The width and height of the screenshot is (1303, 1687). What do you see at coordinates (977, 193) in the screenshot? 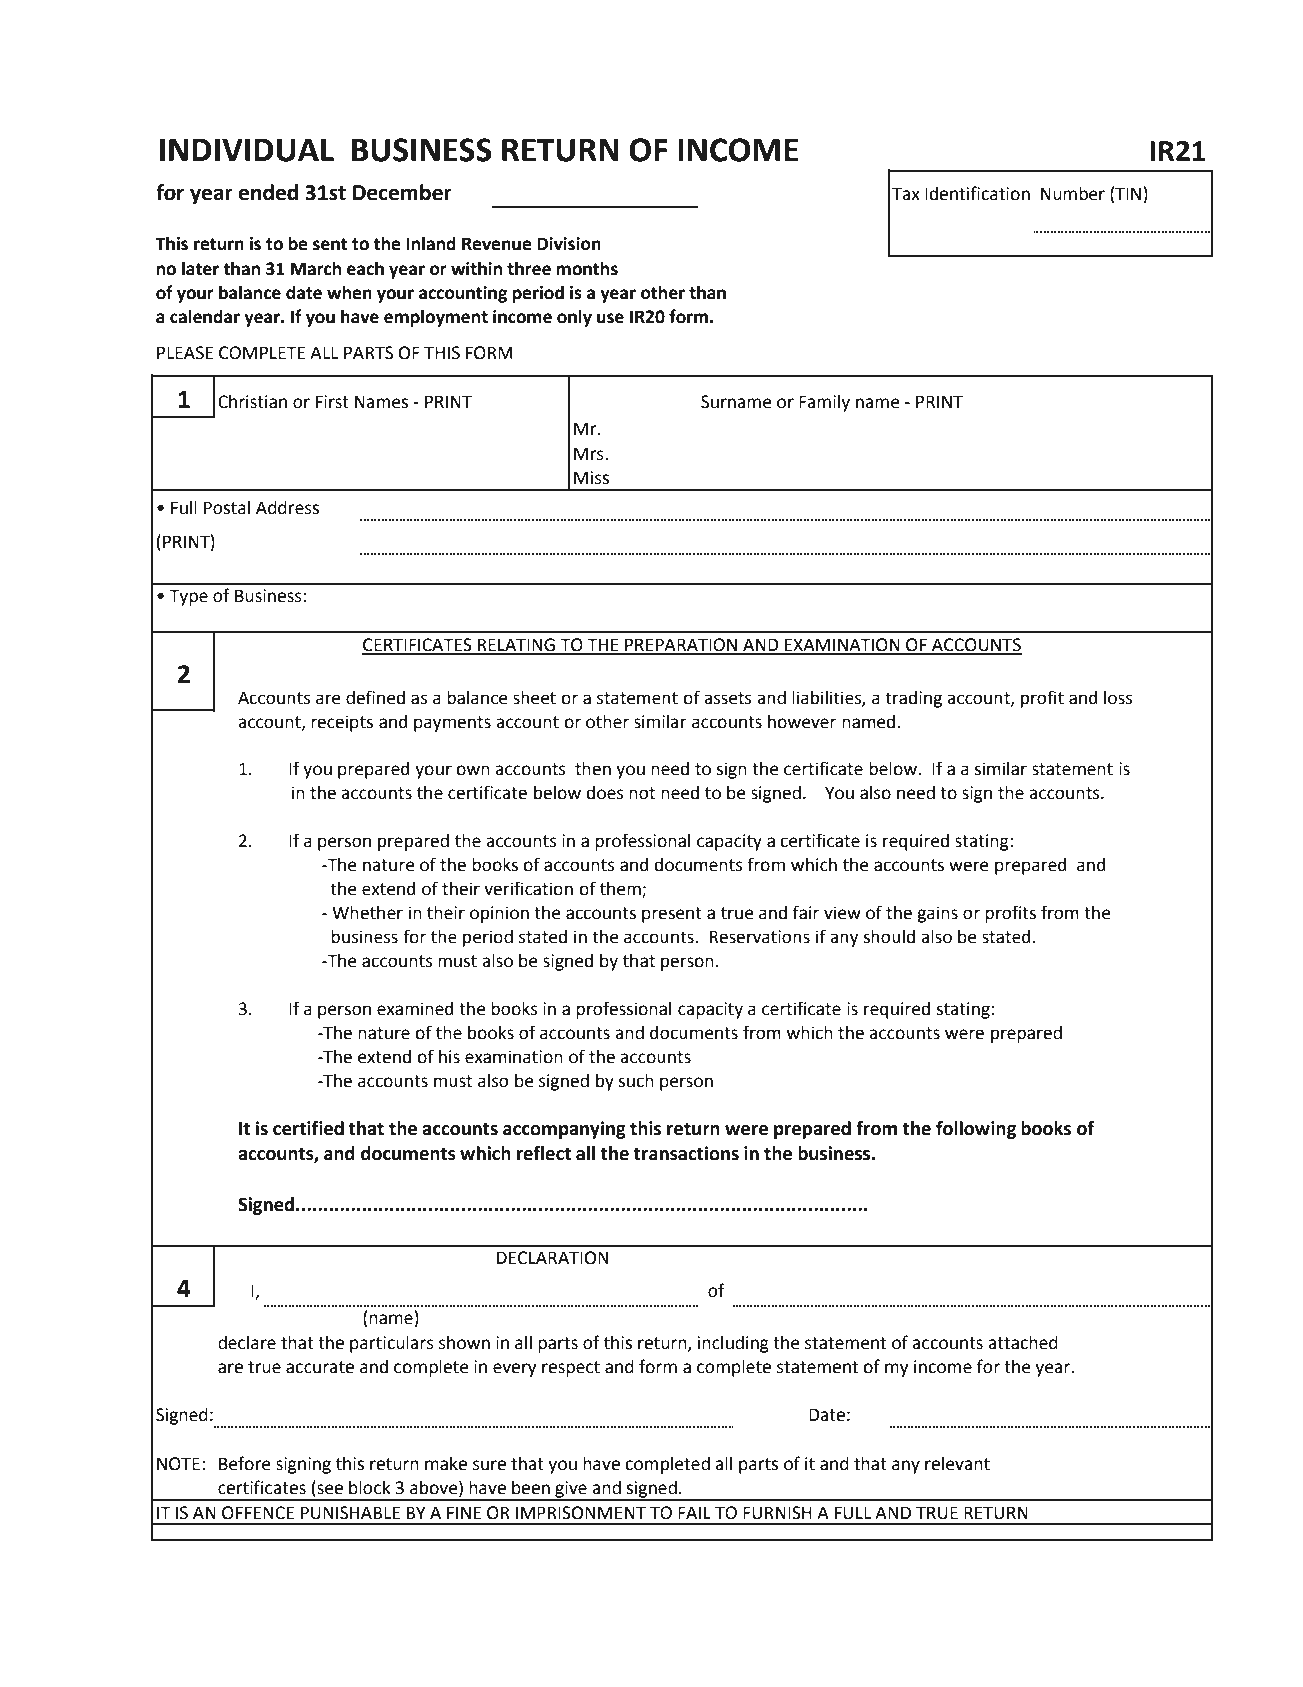
I see `Identification` at bounding box center [977, 193].
